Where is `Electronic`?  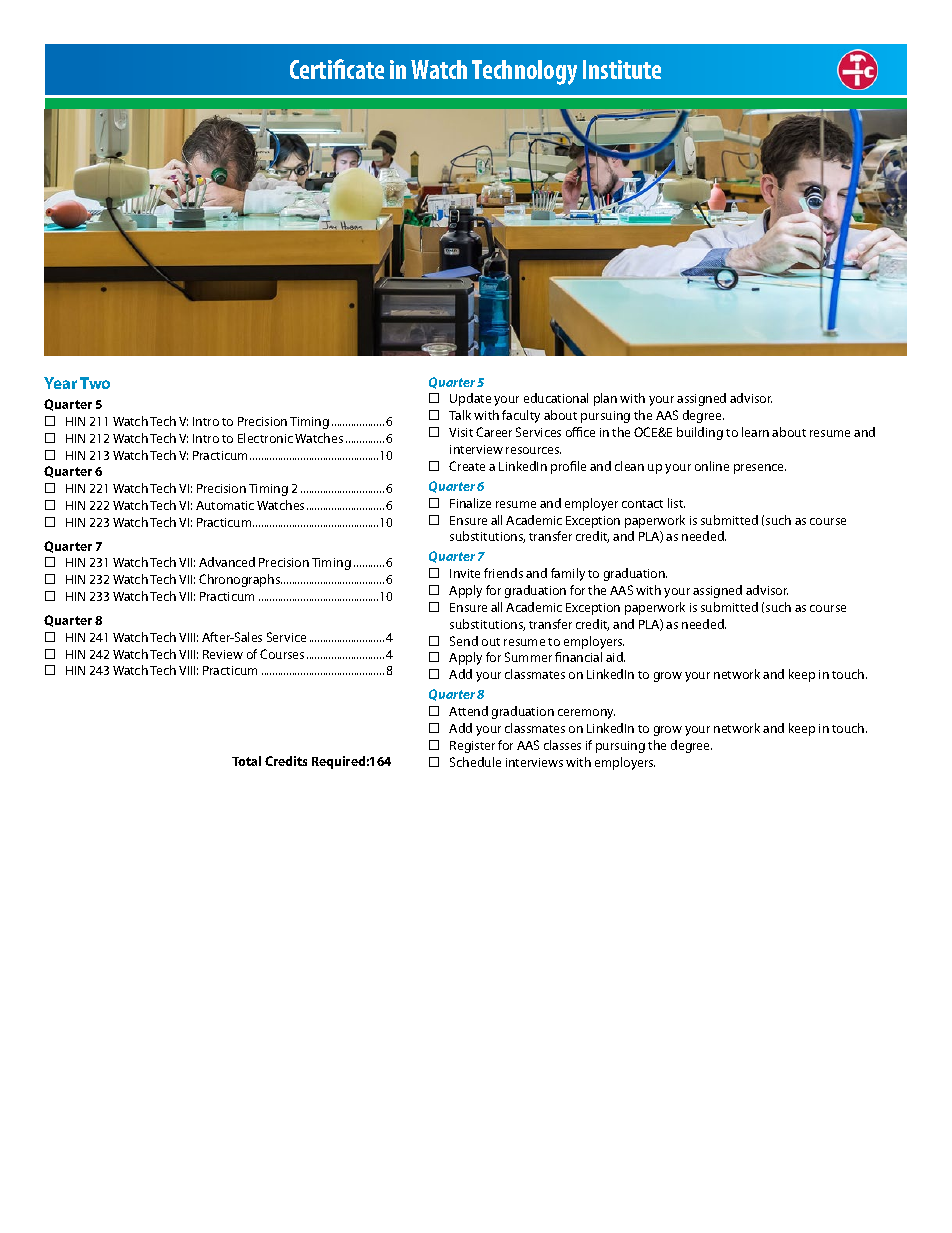 Electronic is located at coordinates (265, 438).
